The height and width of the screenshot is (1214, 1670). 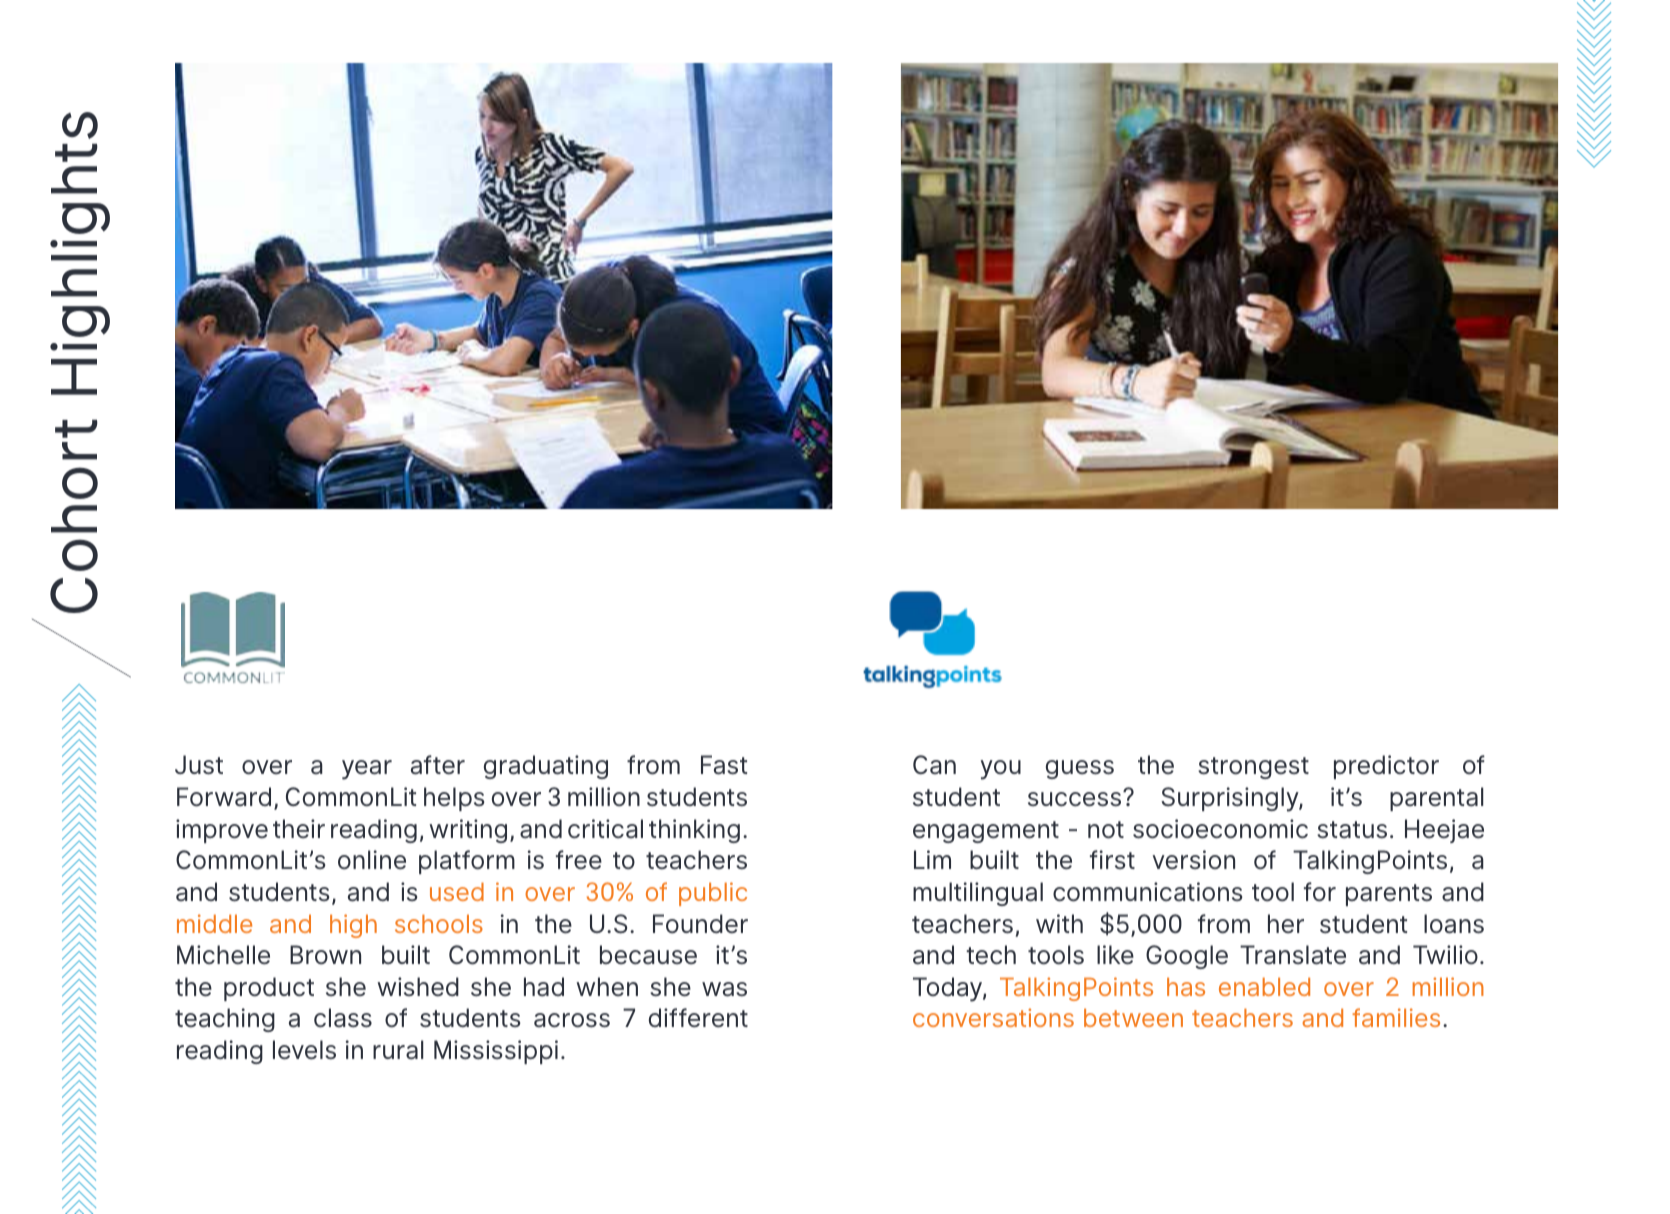 I want to click on Brown, so click(x=325, y=955).
